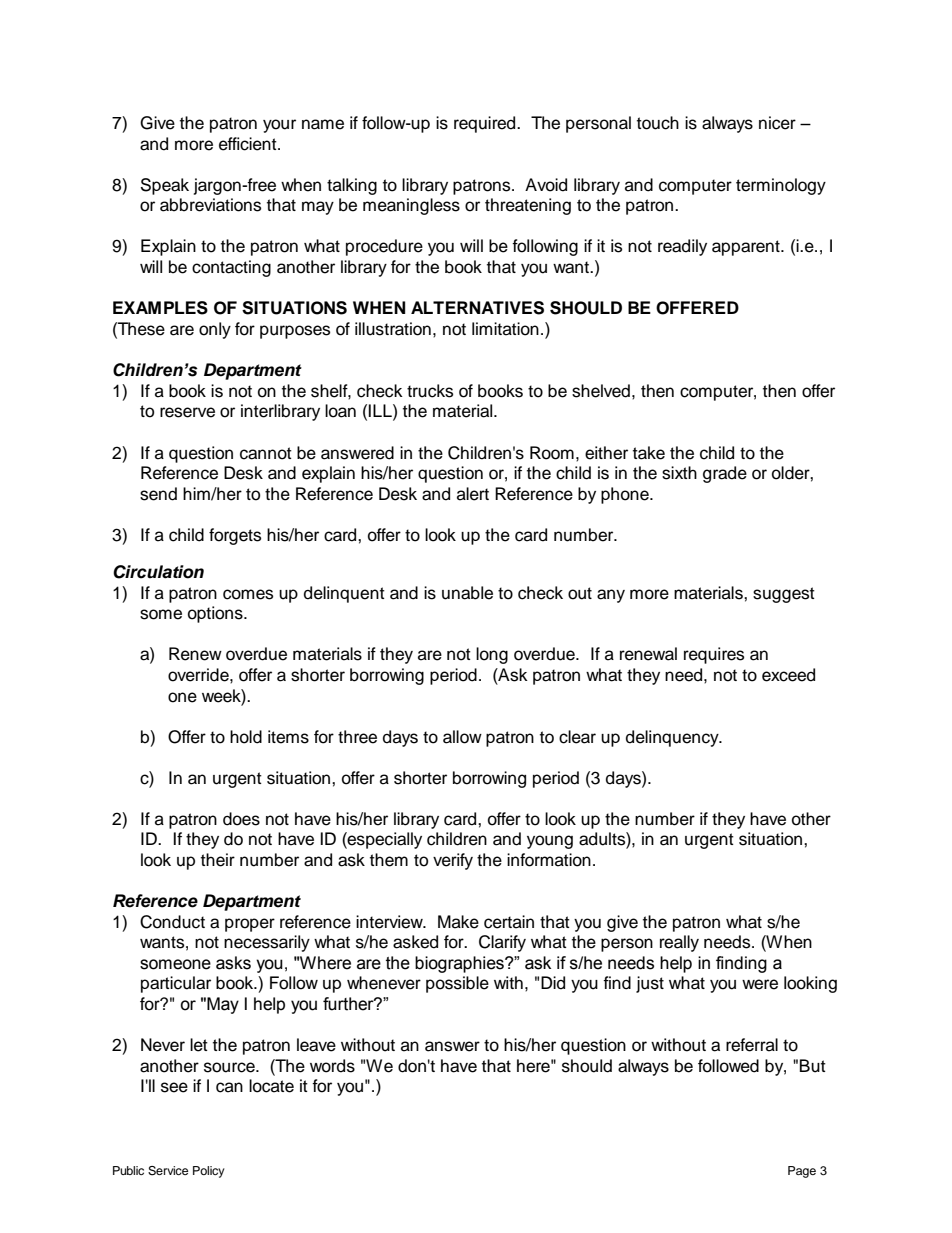 This document has height=1233, width=952. What do you see at coordinates (216, 614) in the document?
I see `options` at bounding box center [216, 614].
